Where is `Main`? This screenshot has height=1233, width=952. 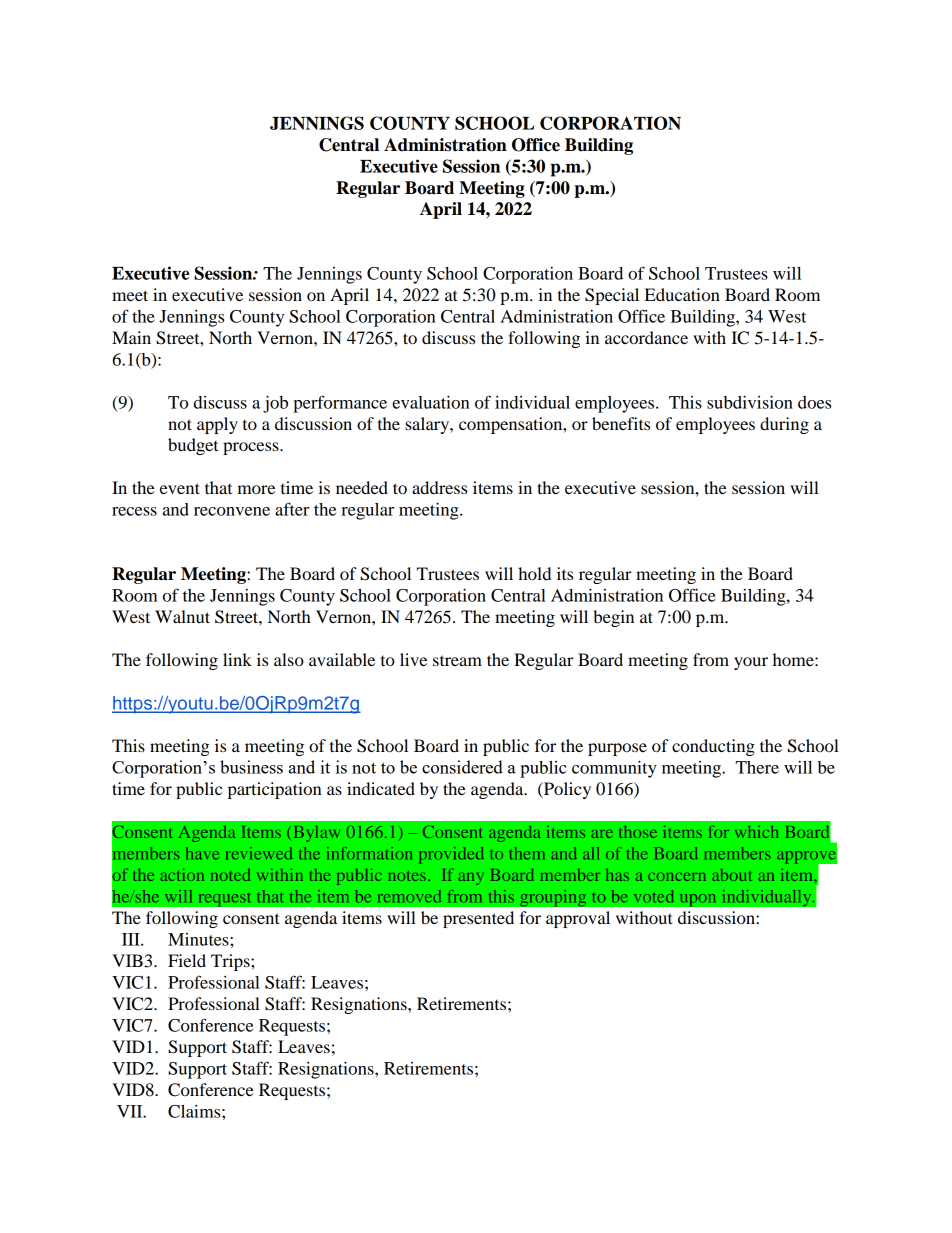 Main is located at coordinates (131, 337).
